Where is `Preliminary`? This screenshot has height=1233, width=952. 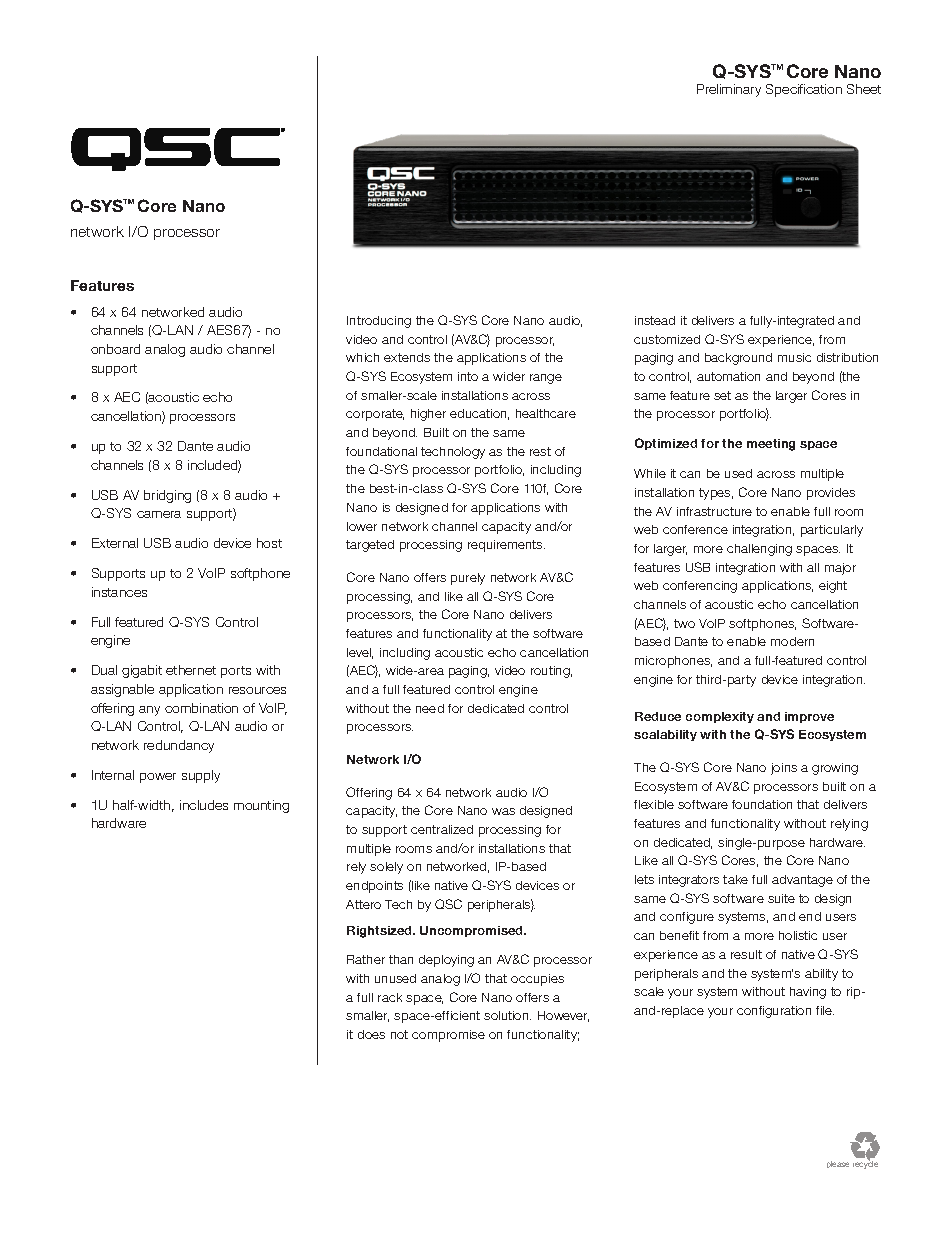
Preliminary is located at coordinates (729, 90).
